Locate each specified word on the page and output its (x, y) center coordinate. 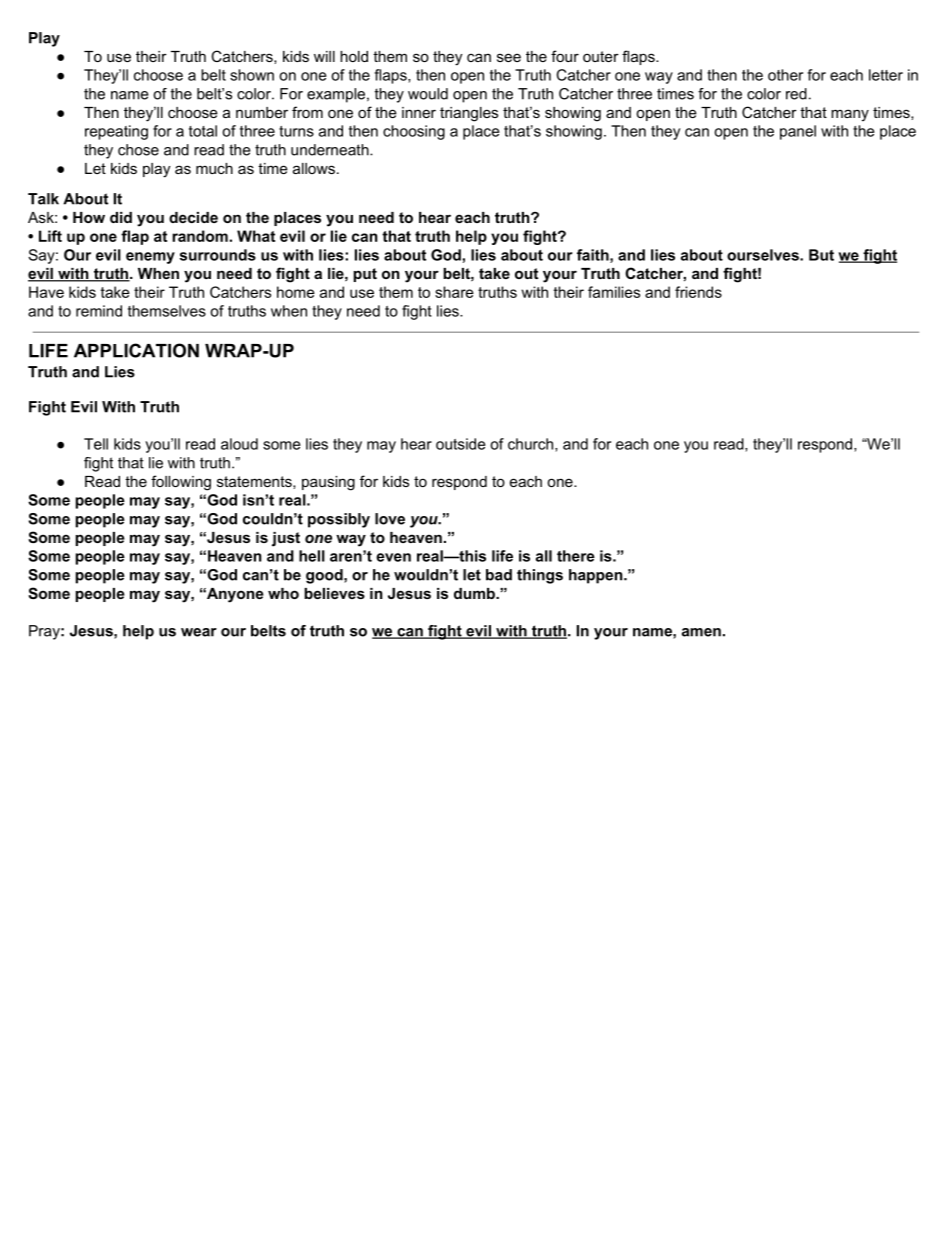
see (509, 57)
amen (701, 632)
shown (252, 75)
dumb (475, 593)
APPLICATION (136, 350)
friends (698, 292)
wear (199, 632)
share (454, 292)
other (785, 75)
